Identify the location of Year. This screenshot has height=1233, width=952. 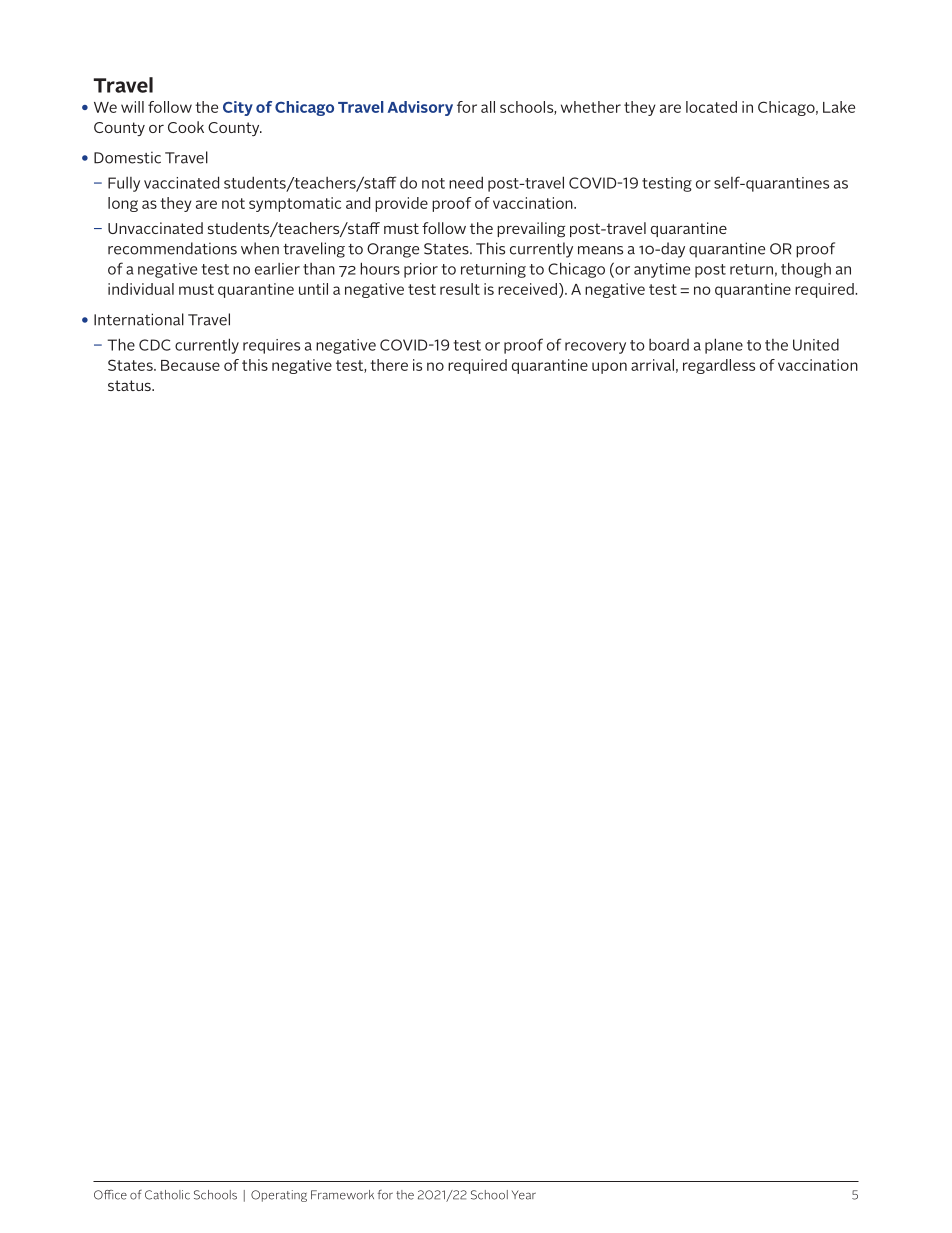
(524, 1195).
